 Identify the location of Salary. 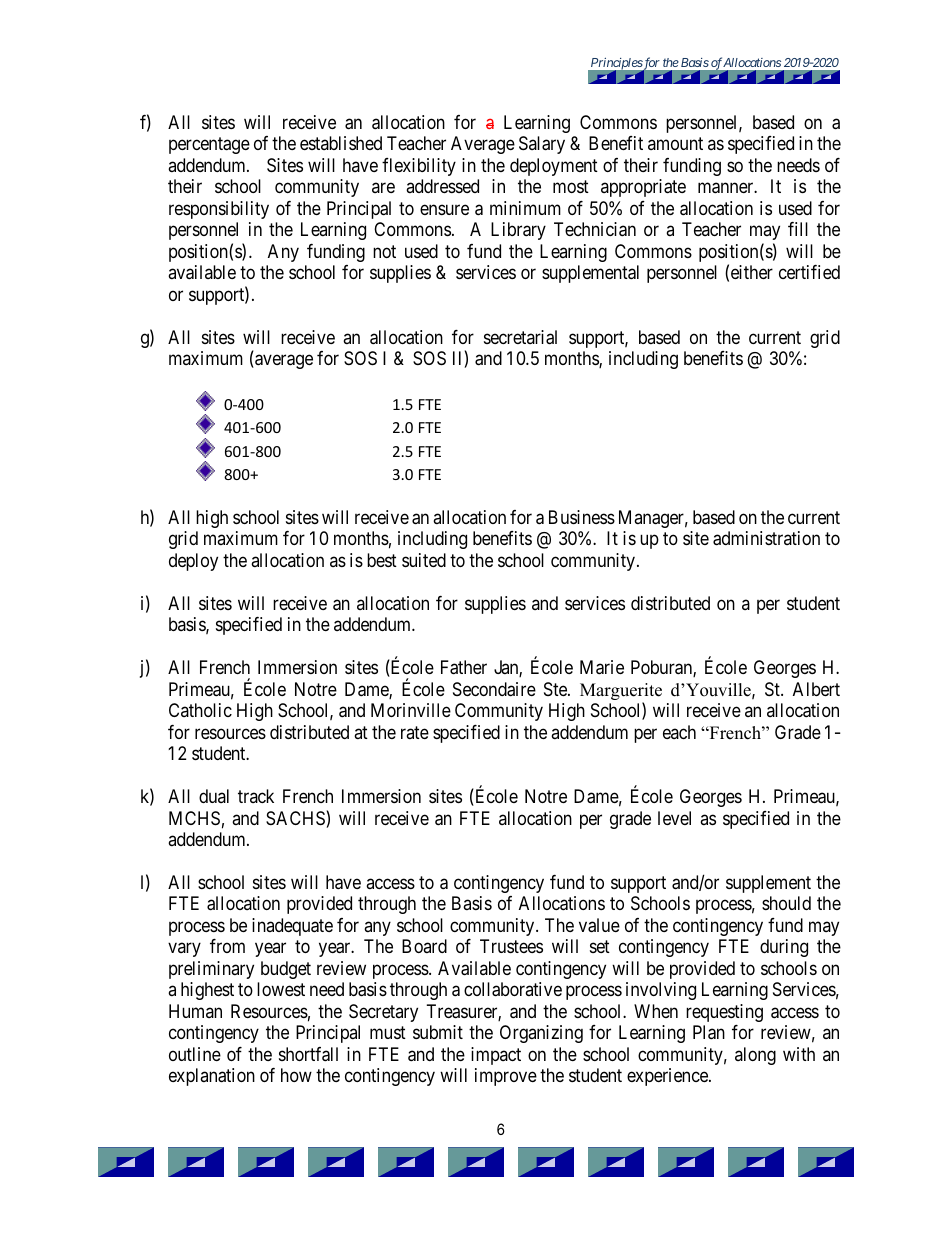
(542, 145).
